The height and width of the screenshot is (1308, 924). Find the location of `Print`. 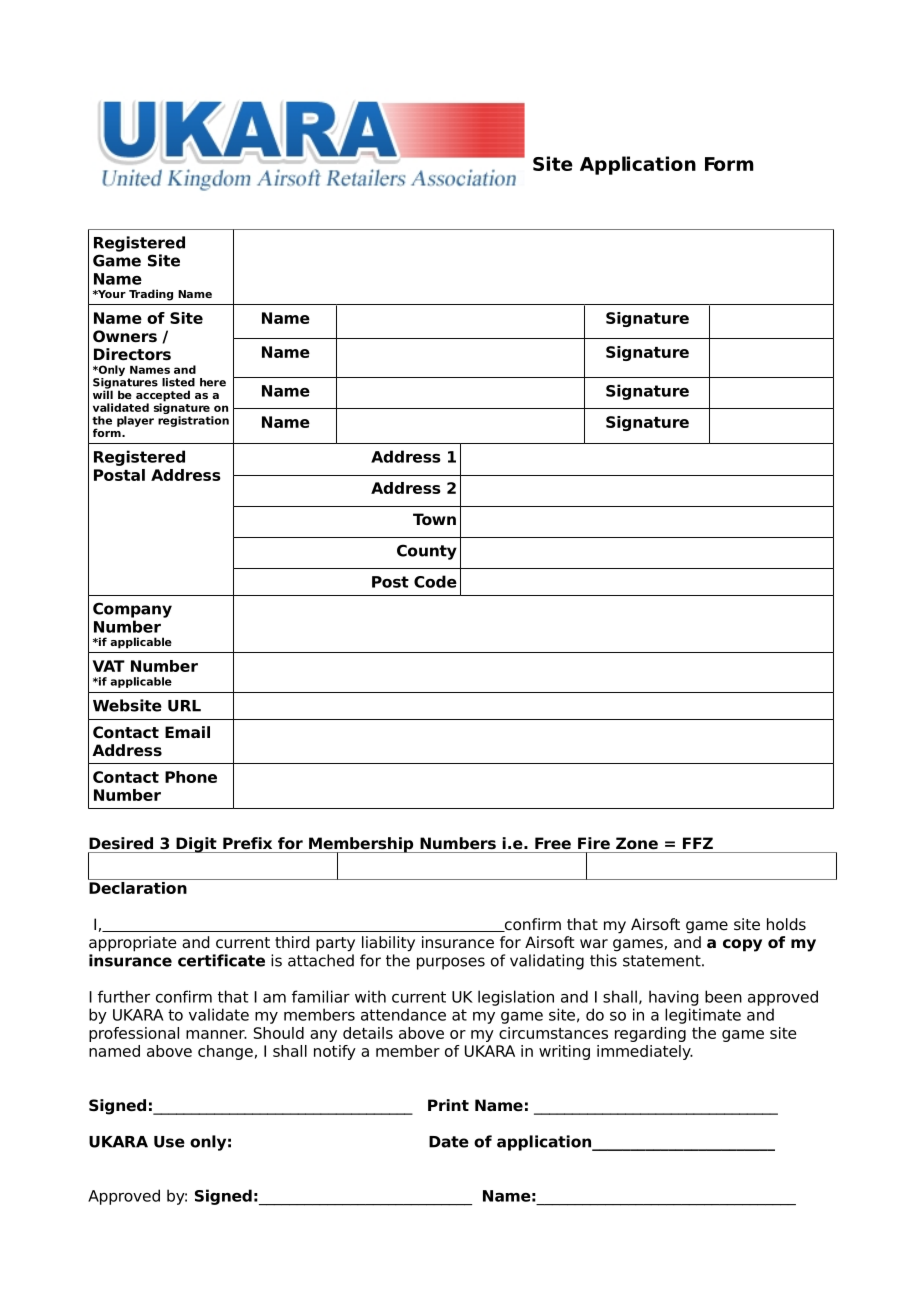

Print is located at coordinates (448, 1105).
